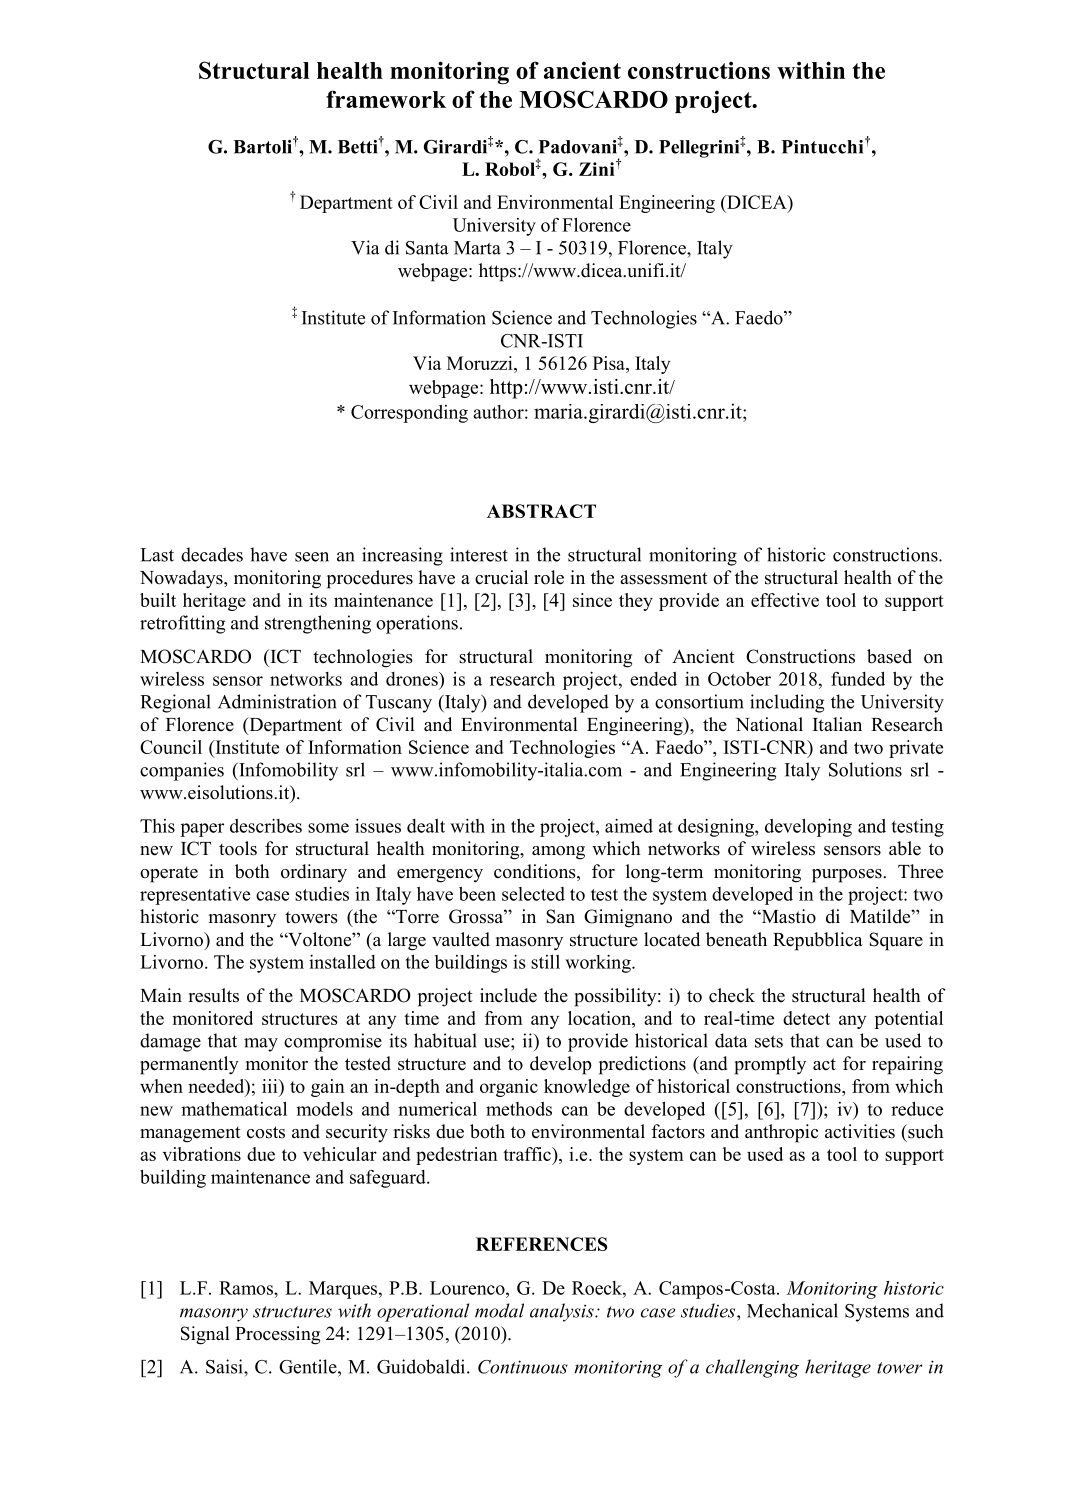 The width and height of the page is (1068, 1510). Describe the element at coordinates (563, 1312) in the page. I see `analysis` at that location.
